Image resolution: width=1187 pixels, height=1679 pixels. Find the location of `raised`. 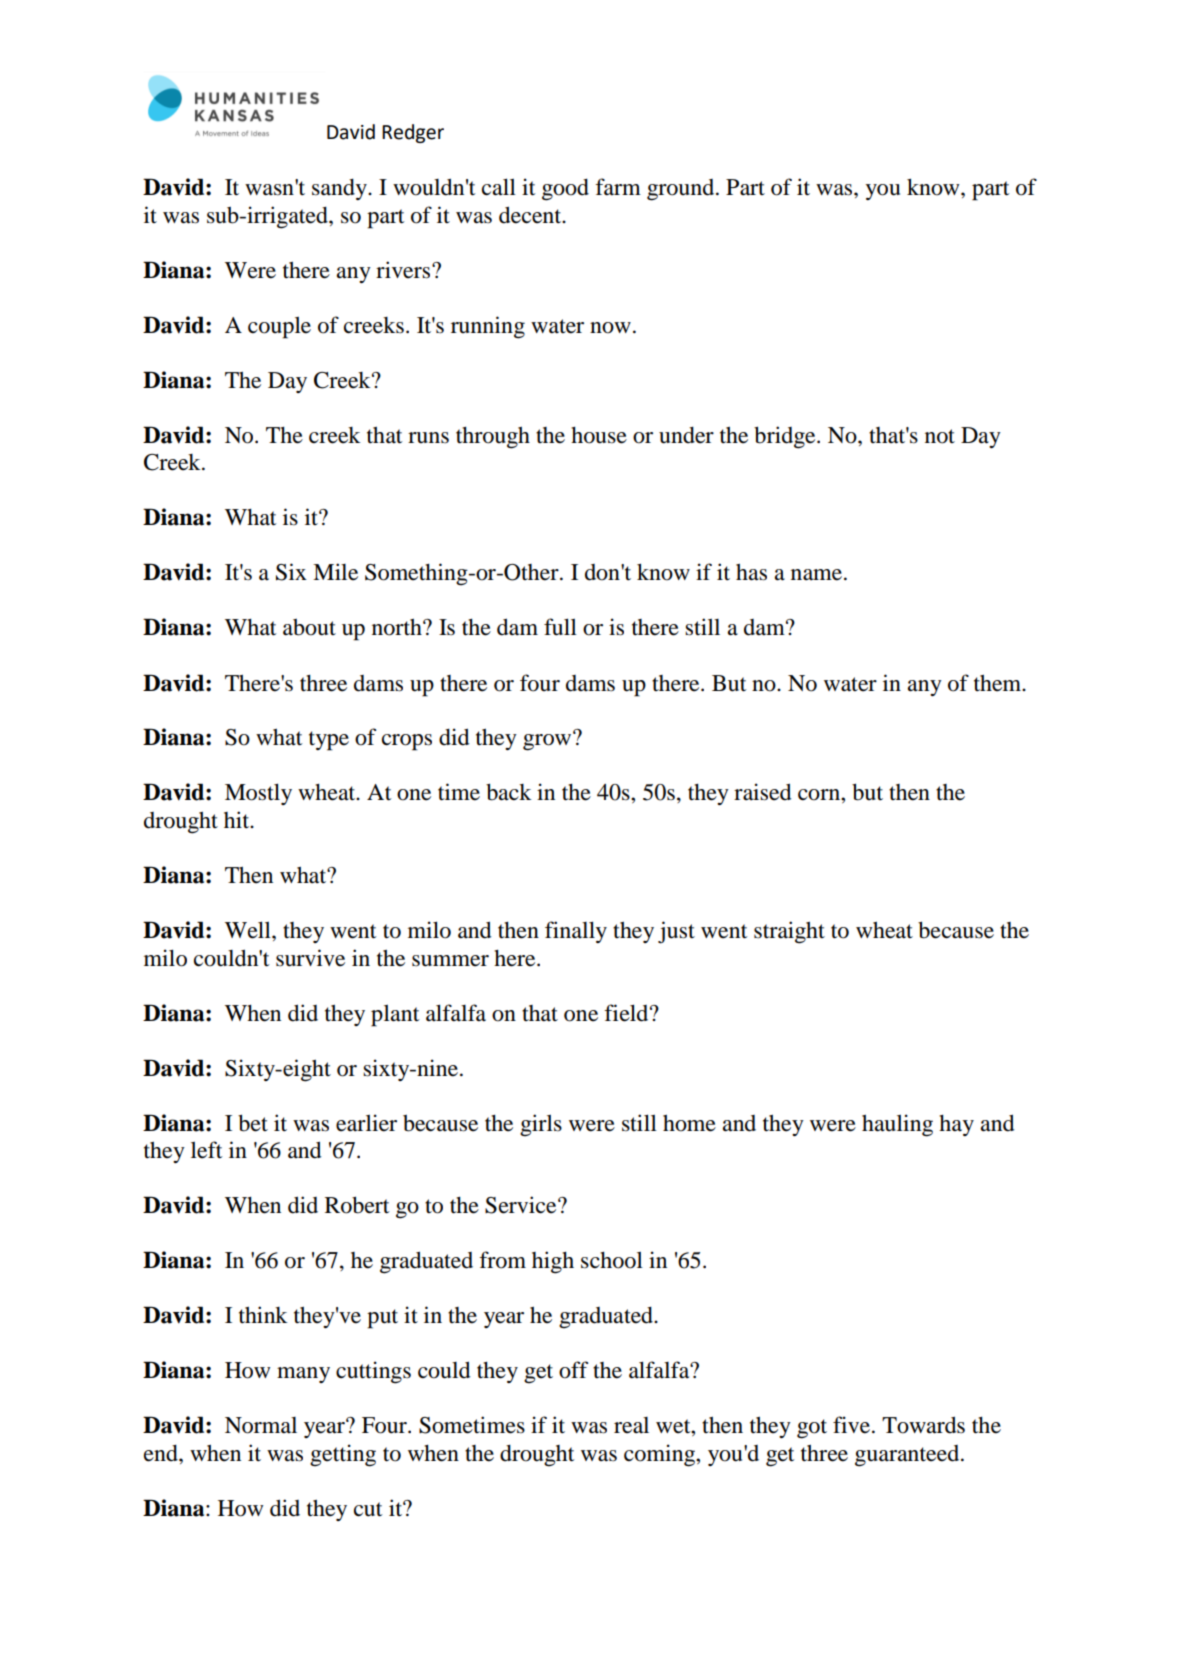

raised is located at coordinates (762, 792).
